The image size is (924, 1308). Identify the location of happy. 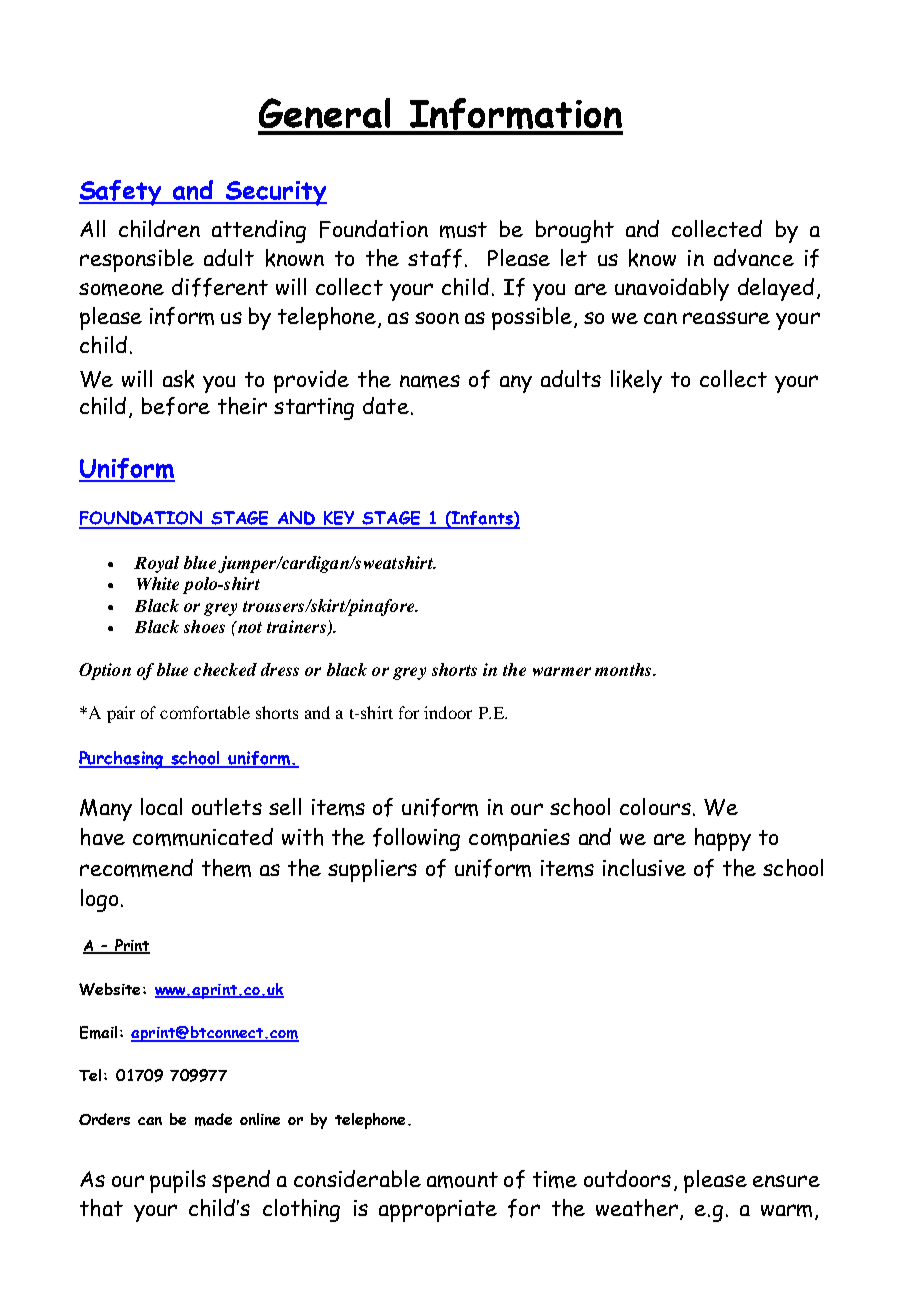
(723, 839).
